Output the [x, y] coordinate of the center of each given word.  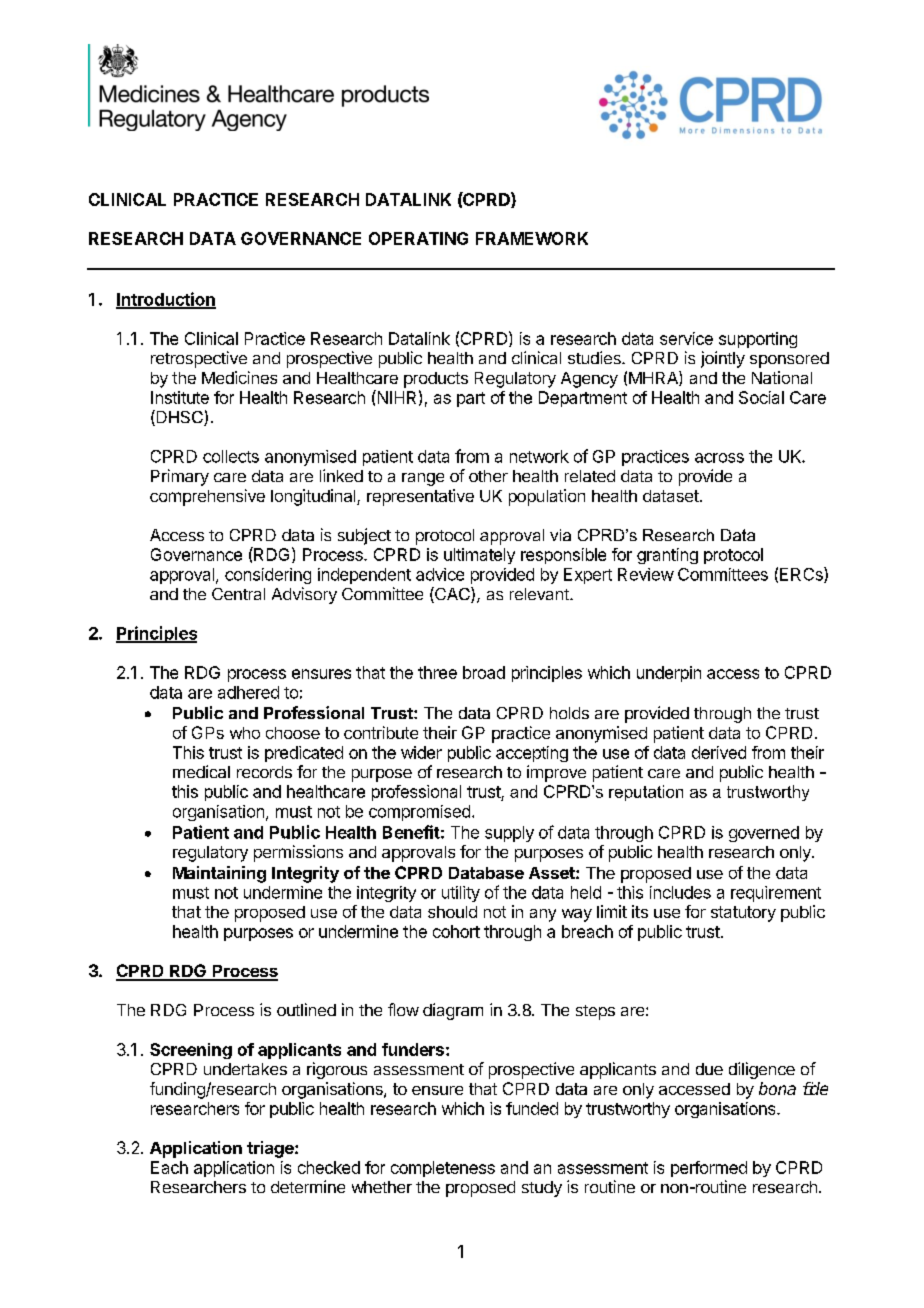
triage [271, 1149]
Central [238, 594]
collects [231, 456]
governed [764, 834]
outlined [306, 1009]
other [488, 476]
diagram [453, 1011]
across [719, 458]
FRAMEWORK [532, 238]
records [264, 772]
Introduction [166, 300]
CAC [452, 595]
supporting [758, 340]
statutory [743, 914]
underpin [669, 674]
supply [509, 834]
